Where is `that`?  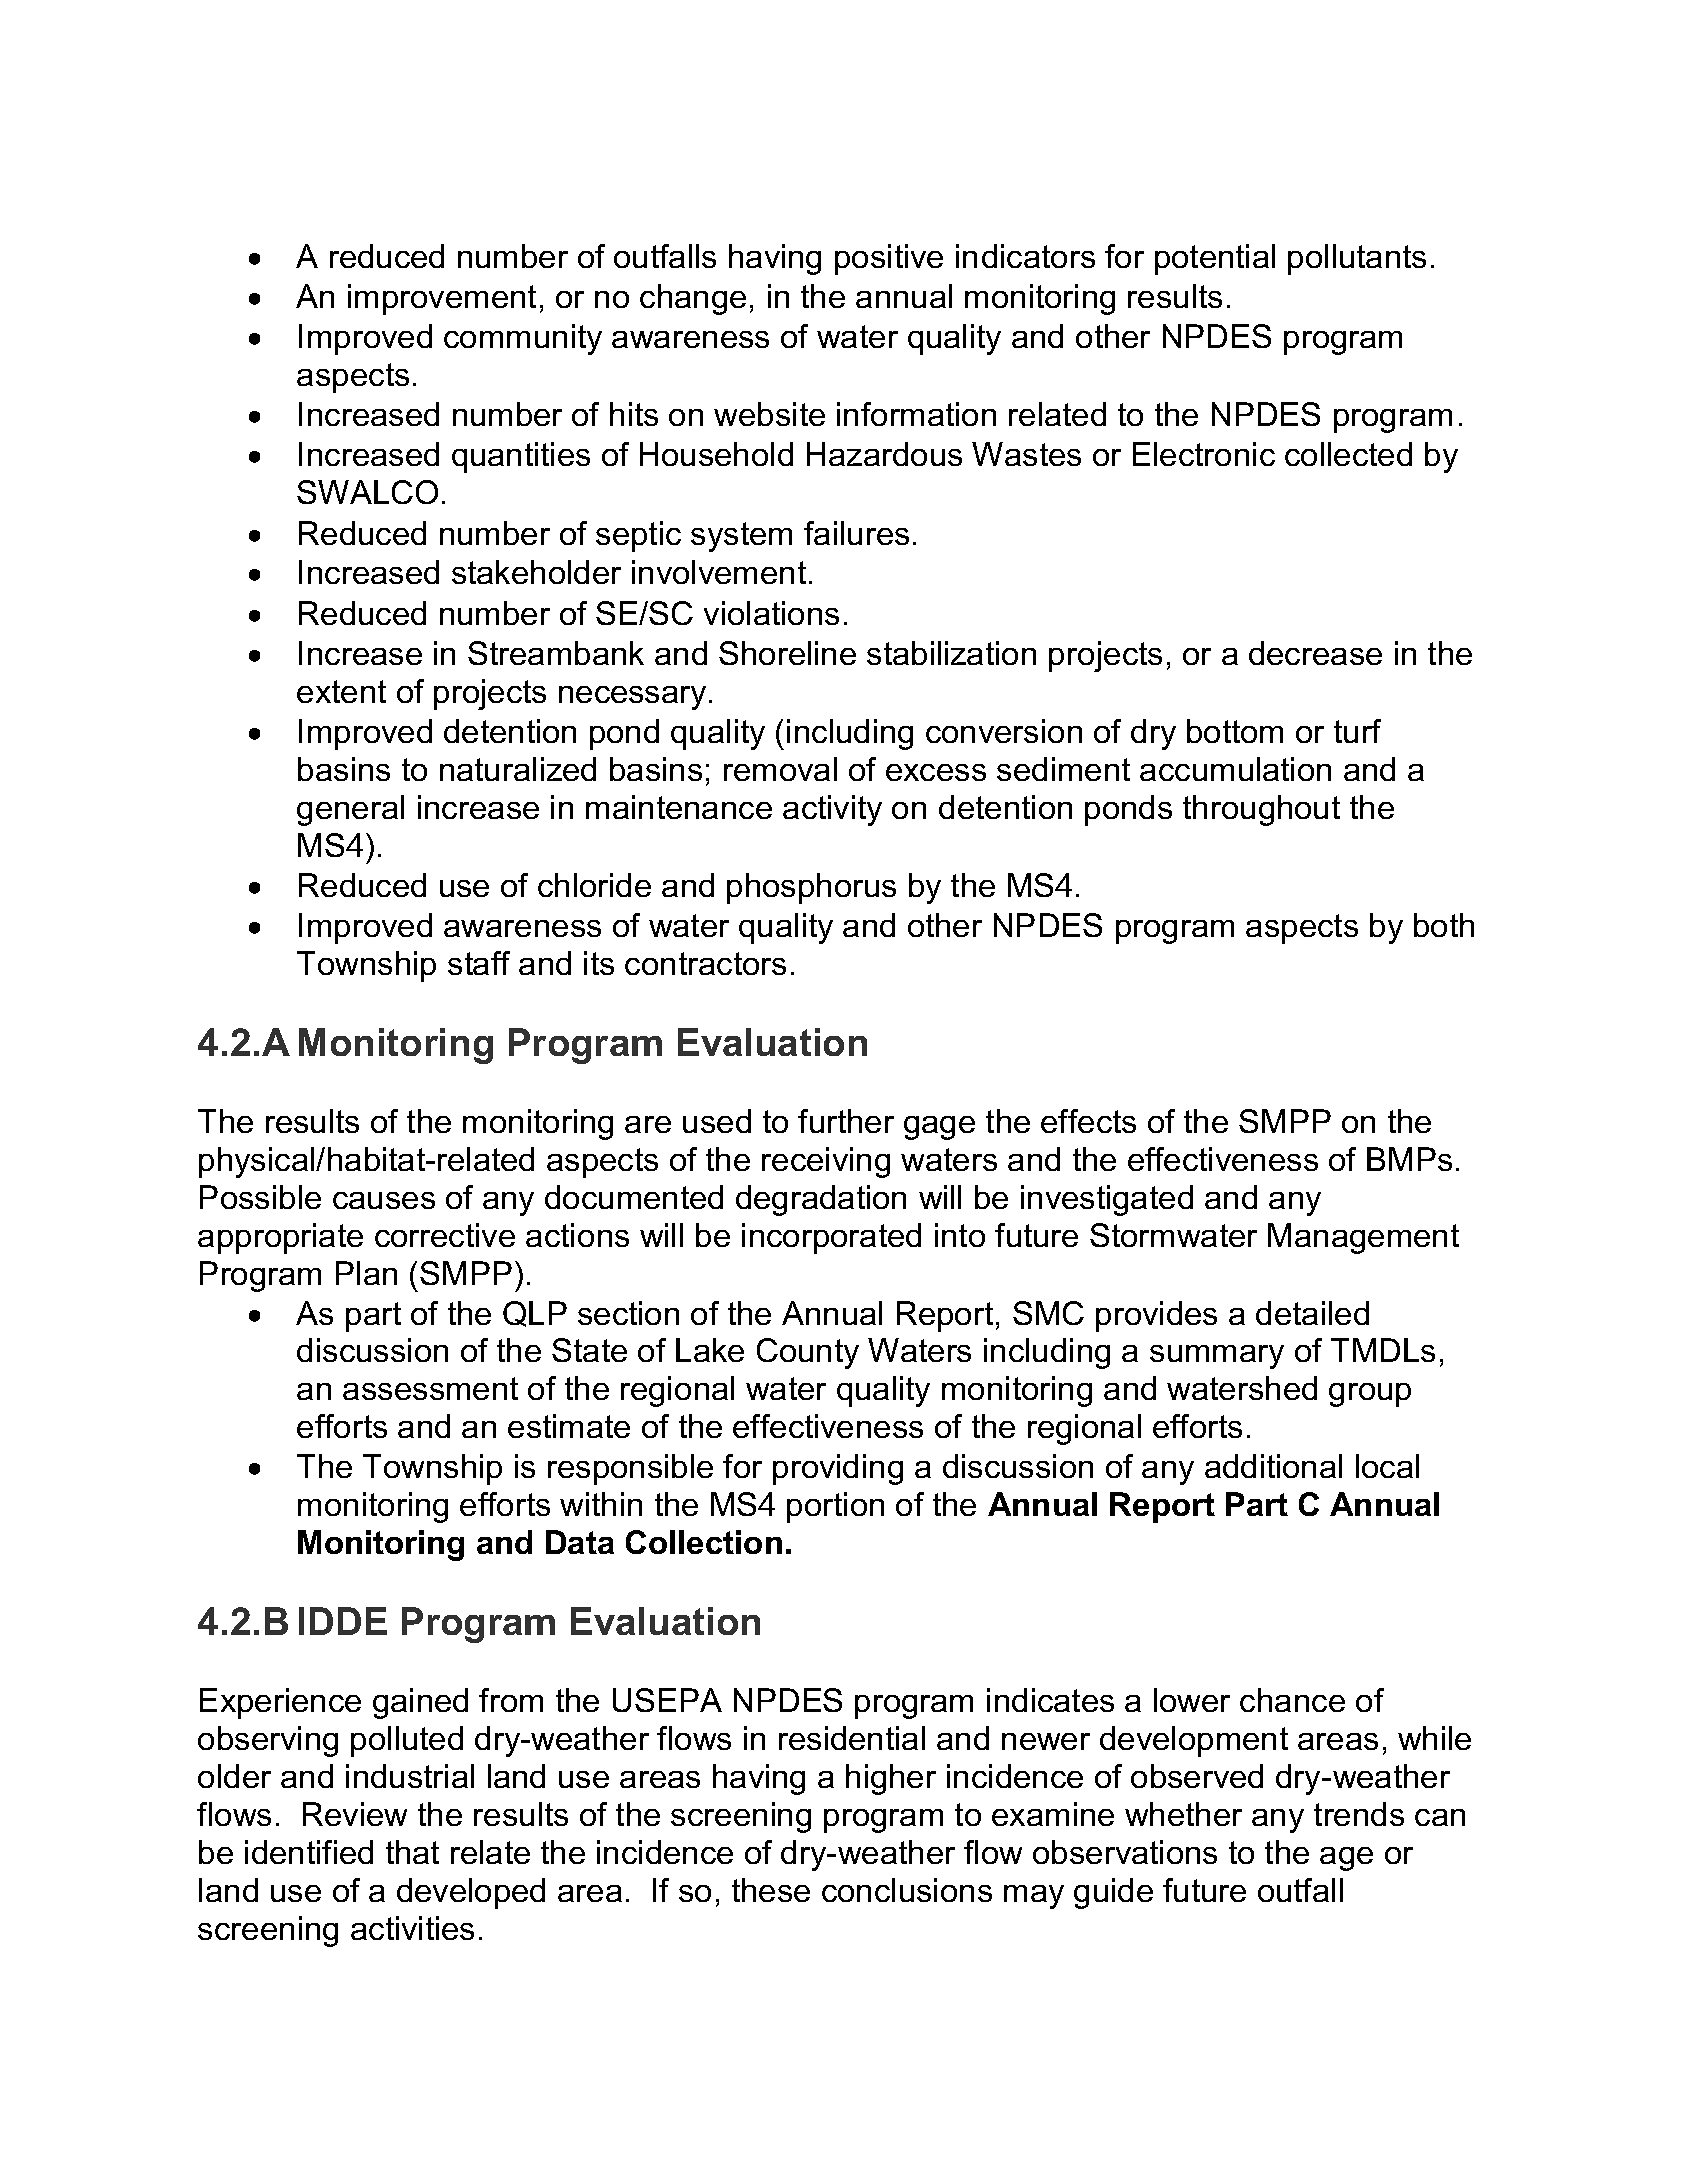 that is located at coordinates (412, 1852).
